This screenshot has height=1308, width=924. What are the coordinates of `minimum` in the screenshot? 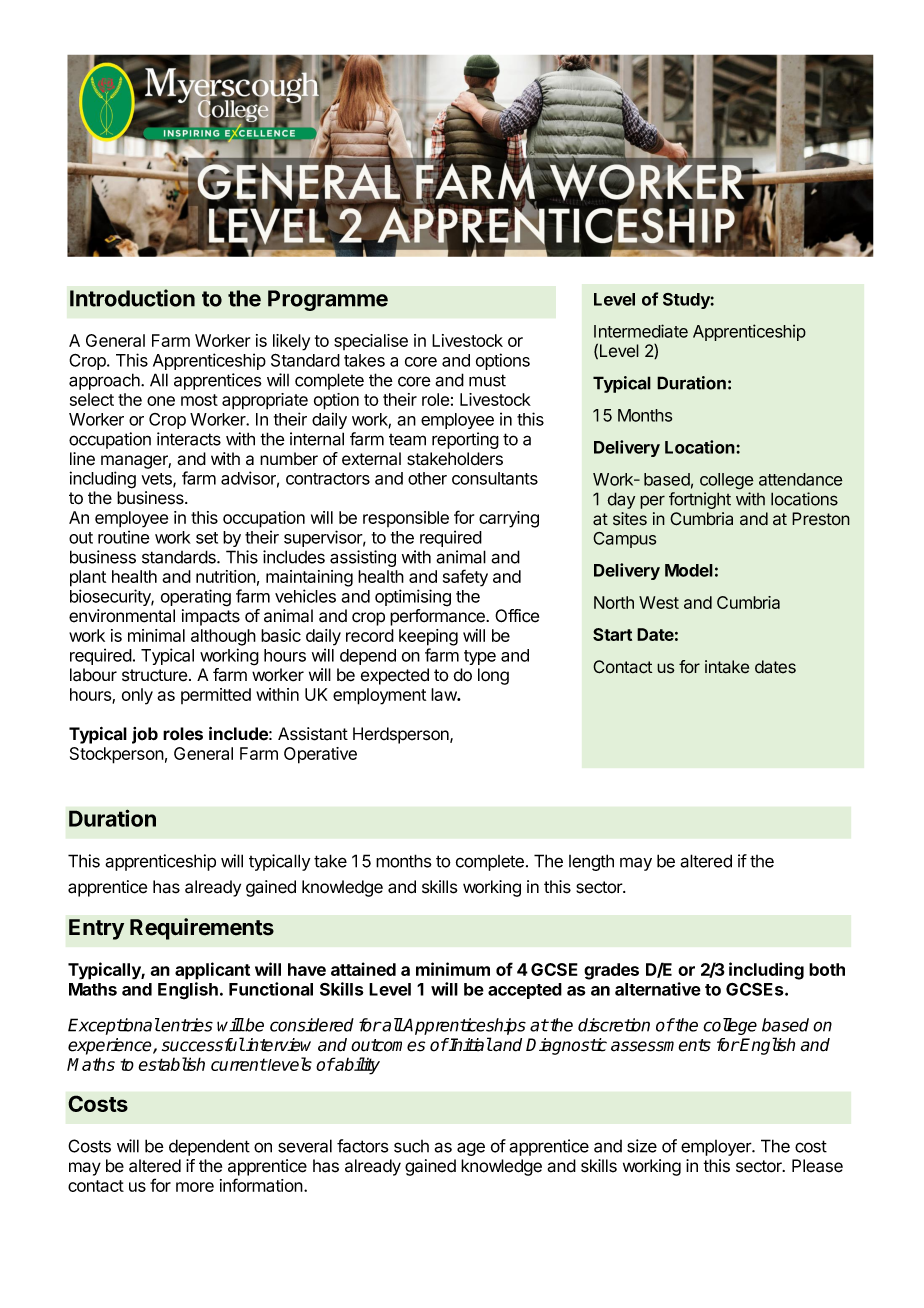 It's located at (453, 969).
